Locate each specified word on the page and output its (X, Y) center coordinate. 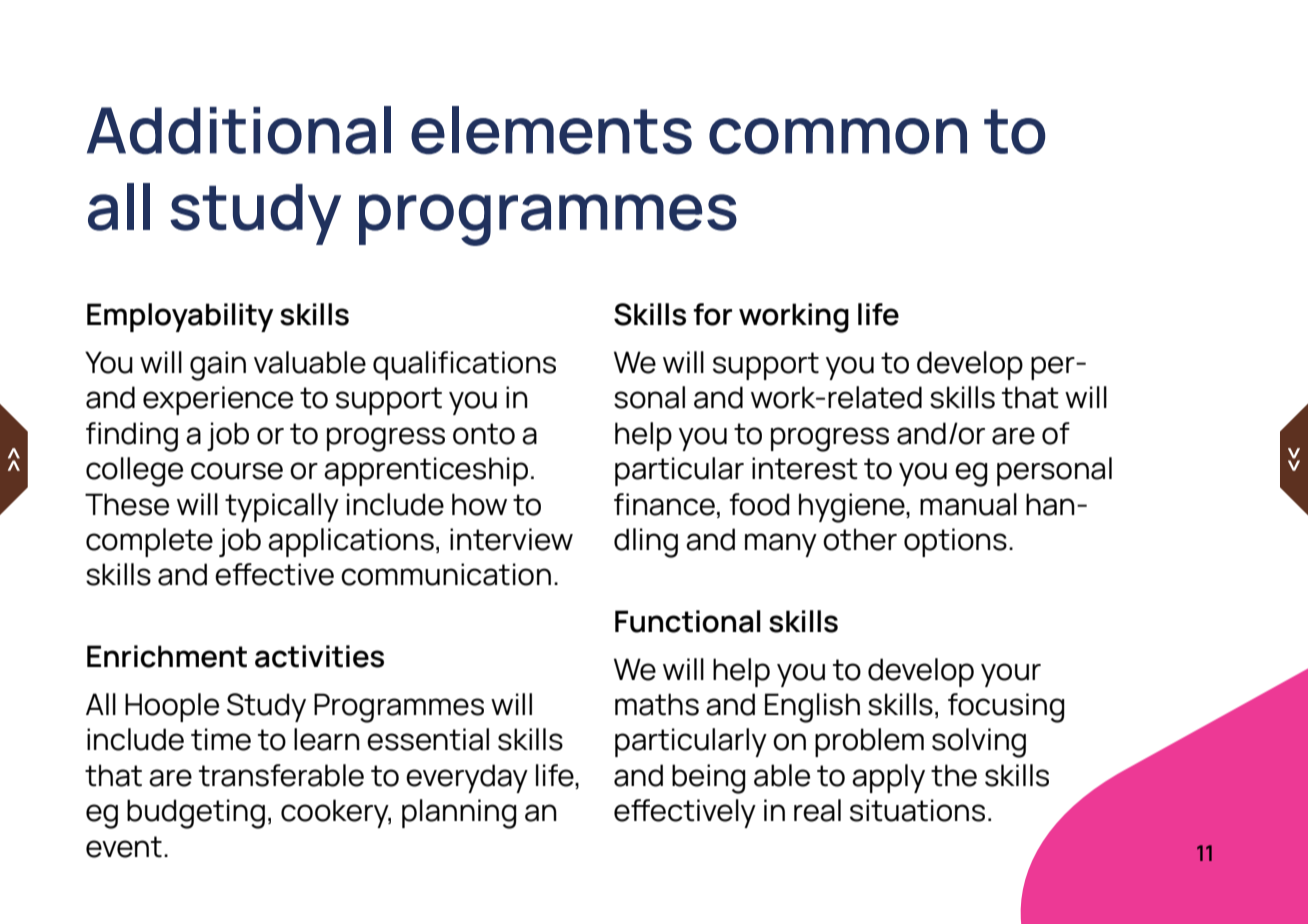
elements (551, 130)
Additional (239, 130)
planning (459, 814)
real (817, 810)
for (712, 314)
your (1011, 675)
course (237, 471)
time (221, 739)
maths (657, 704)
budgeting (196, 814)
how (479, 504)
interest (805, 468)
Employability (180, 317)
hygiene (853, 508)
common (838, 136)
